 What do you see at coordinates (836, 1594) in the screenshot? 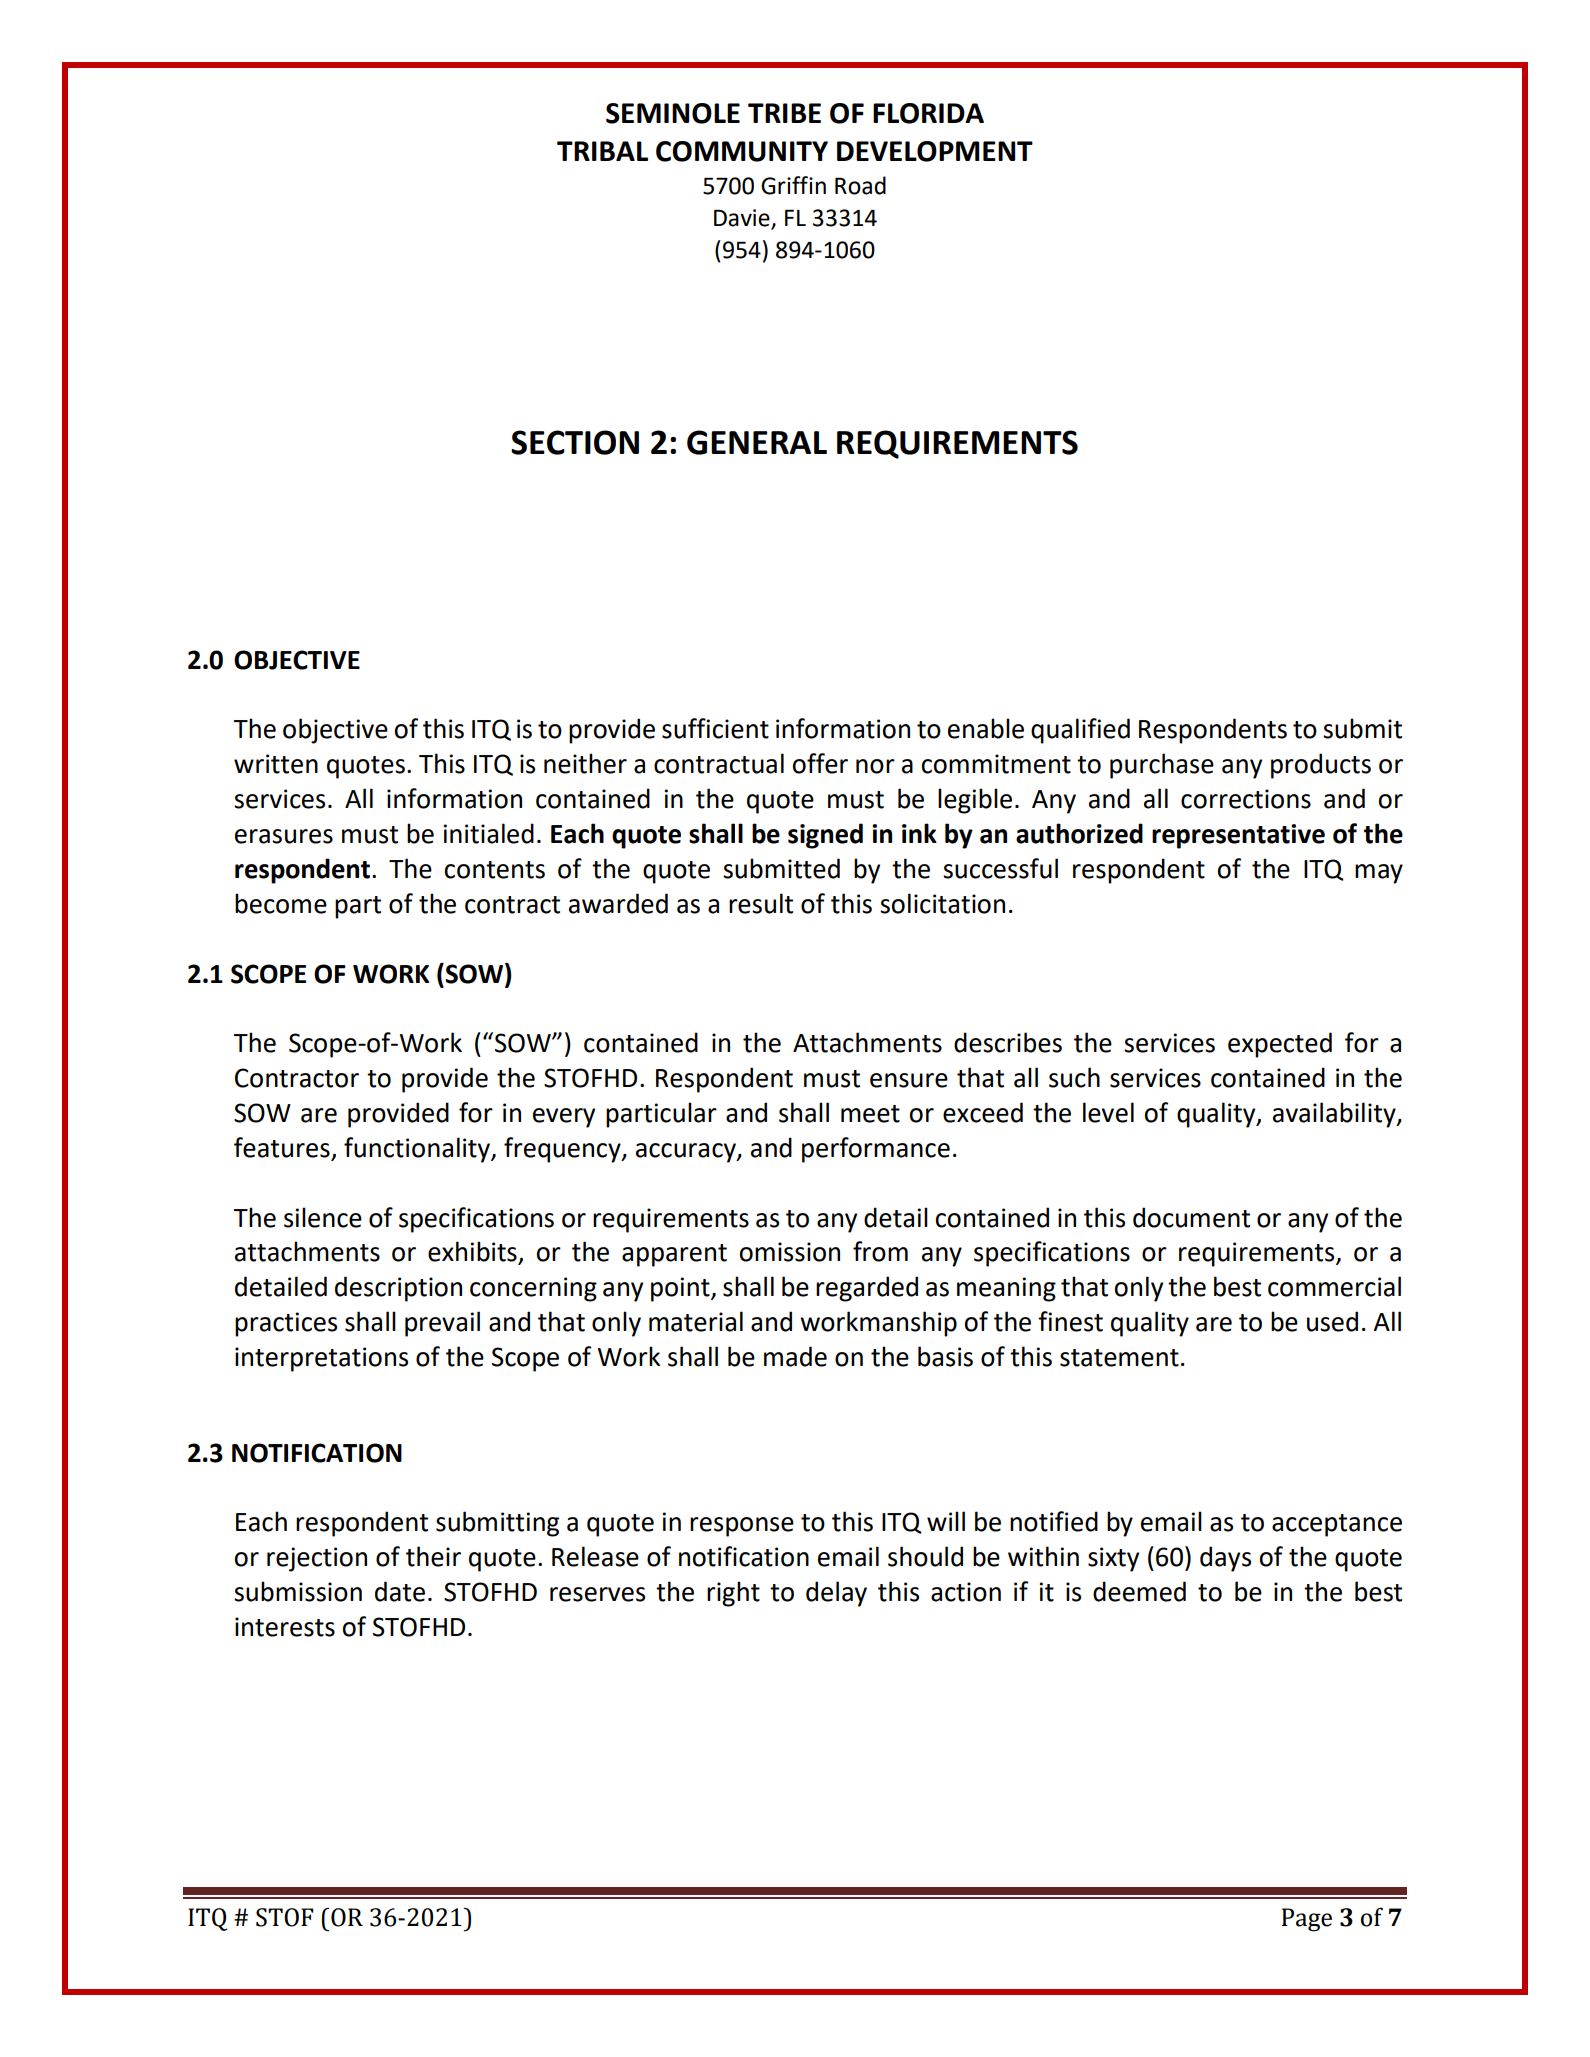
I see `delay` at bounding box center [836, 1594].
